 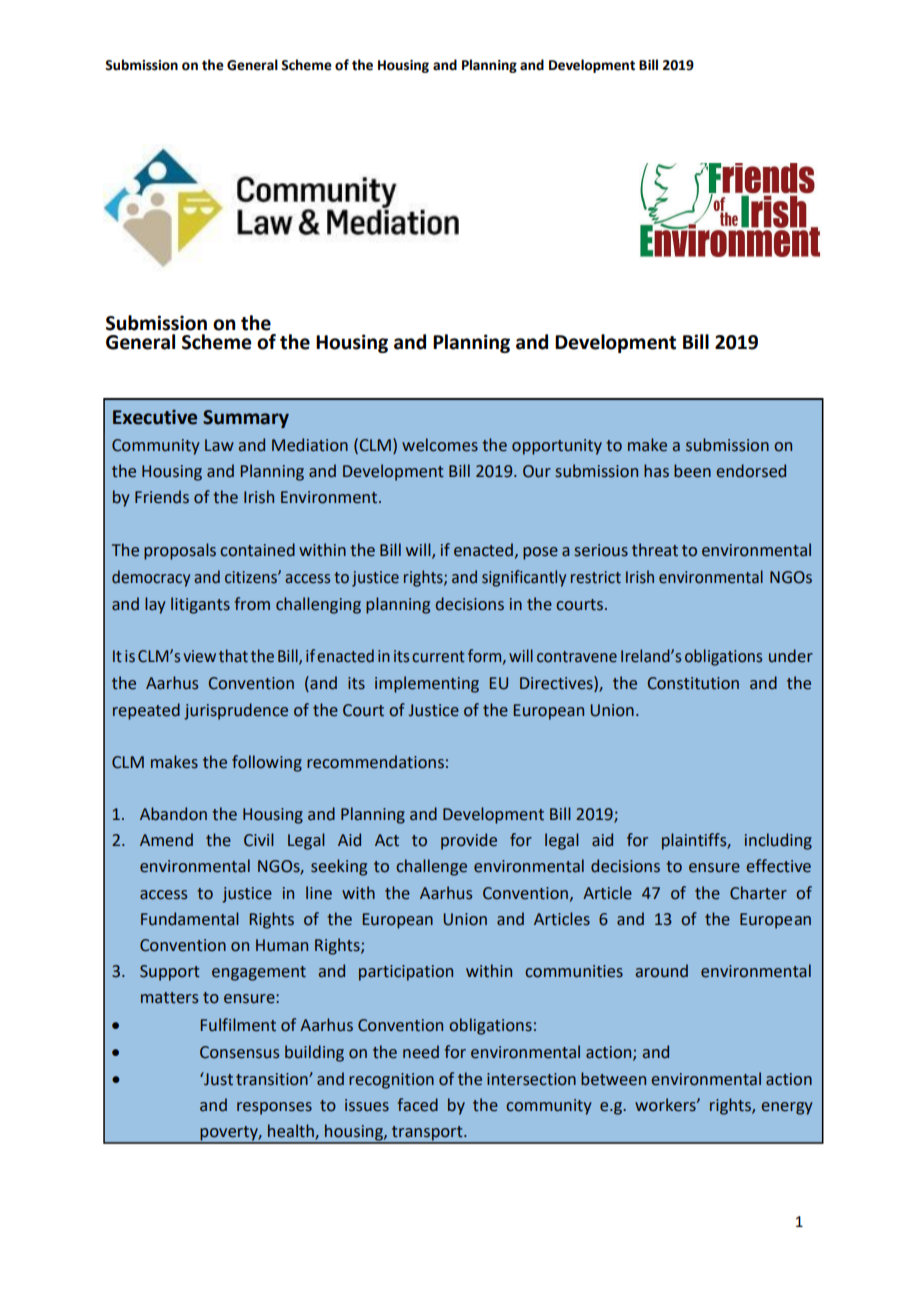 What do you see at coordinates (693, 683) in the image?
I see `Constitution` at bounding box center [693, 683].
